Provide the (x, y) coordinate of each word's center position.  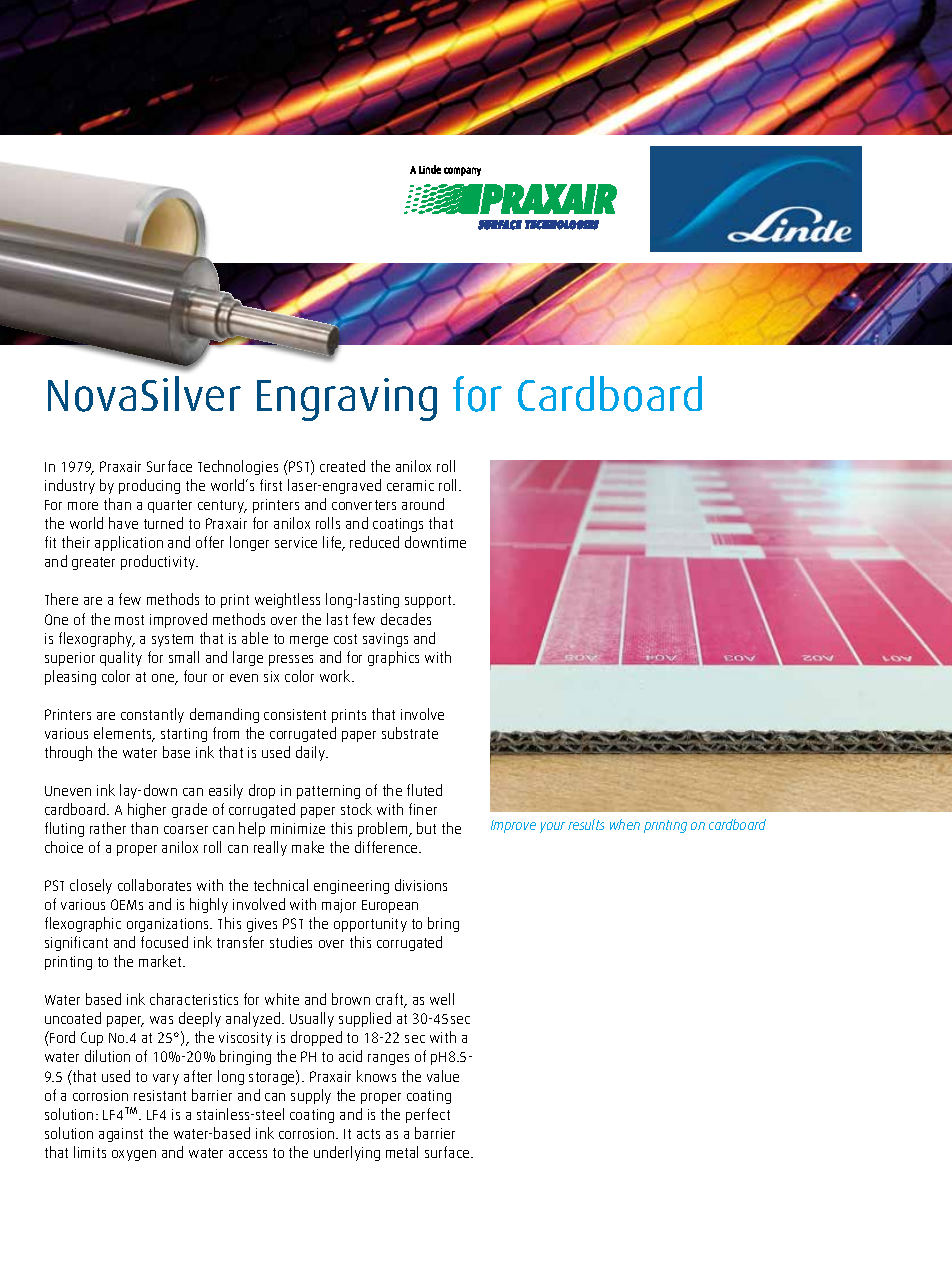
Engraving (347, 399)
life (333, 543)
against (121, 1135)
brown (351, 999)
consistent (295, 714)
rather (108, 828)
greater (93, 563)
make (308, 847)
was (161, 1020)
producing (149, 486)
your (552, 827)
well (442, 999)
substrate (410, 733)
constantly (152, 715)
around (423, 504)
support (430, 601)
